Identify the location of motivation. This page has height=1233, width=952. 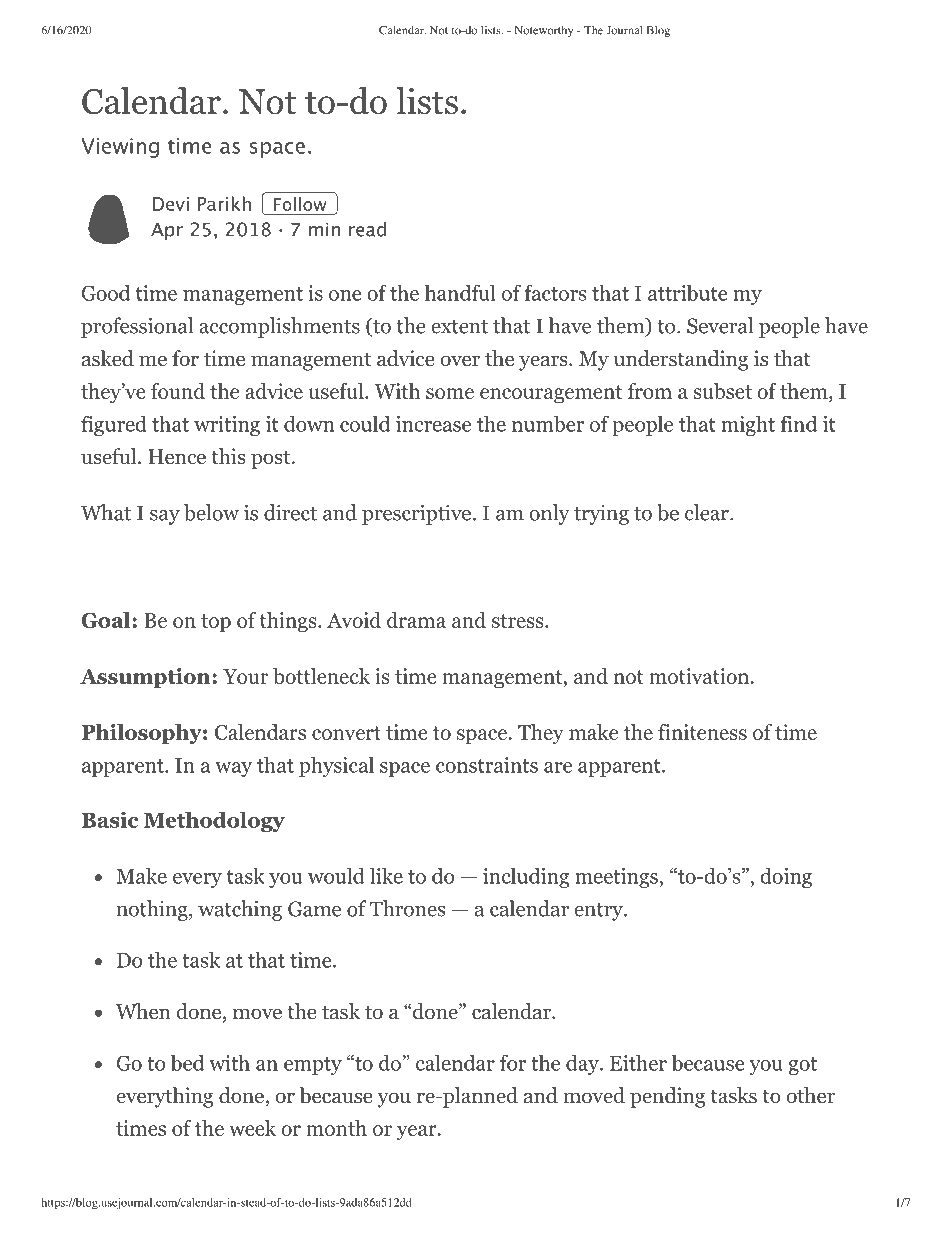
(700, 676).
